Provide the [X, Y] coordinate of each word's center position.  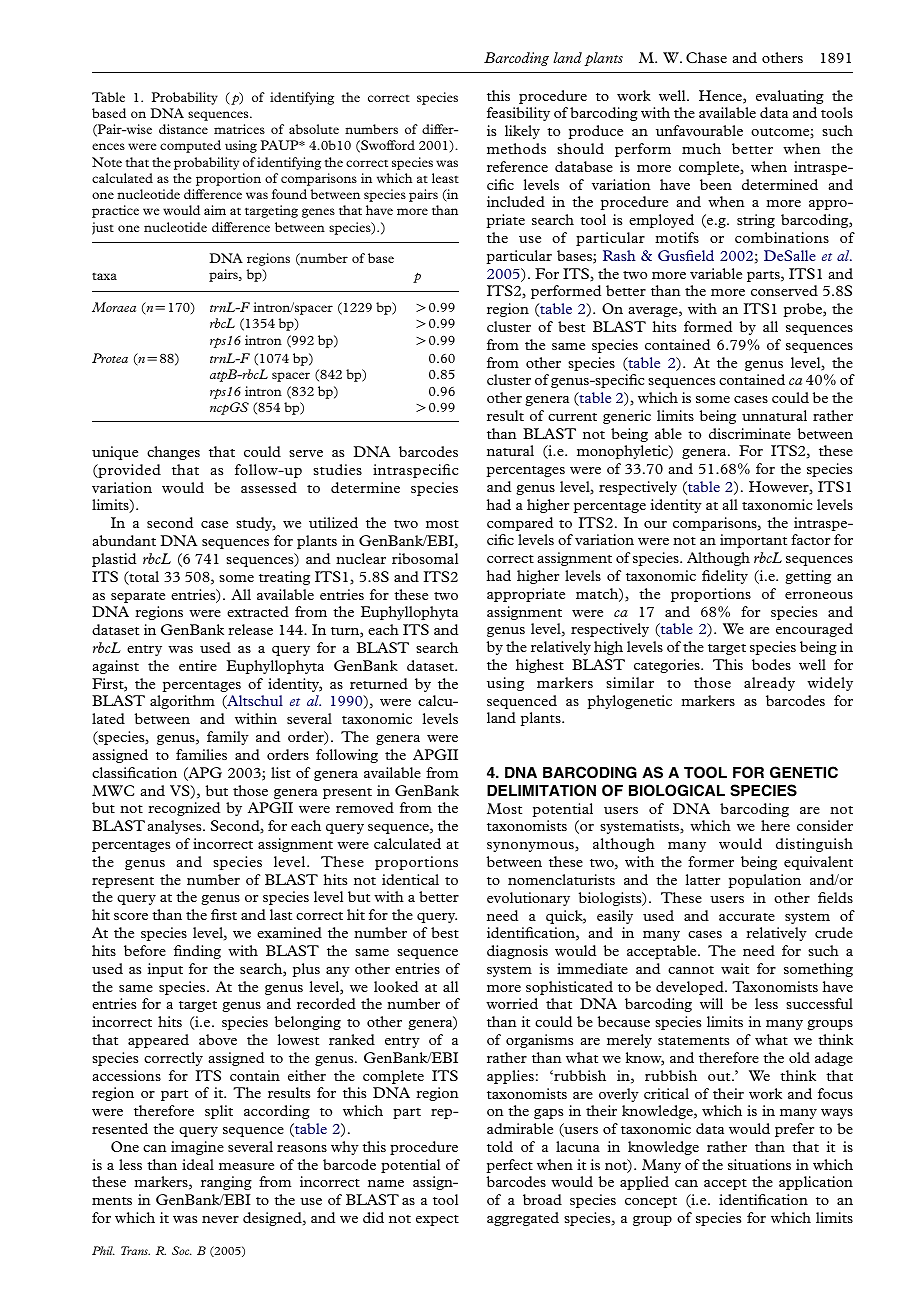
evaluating [790, 97]
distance [183, 129]
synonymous [531, 847]
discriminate [750, 433]
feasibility [518, 114]
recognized [184, 809]
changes [173, 453]
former [711, 861]
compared [520, 524]
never [220, 1219]
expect [437, 1220]
